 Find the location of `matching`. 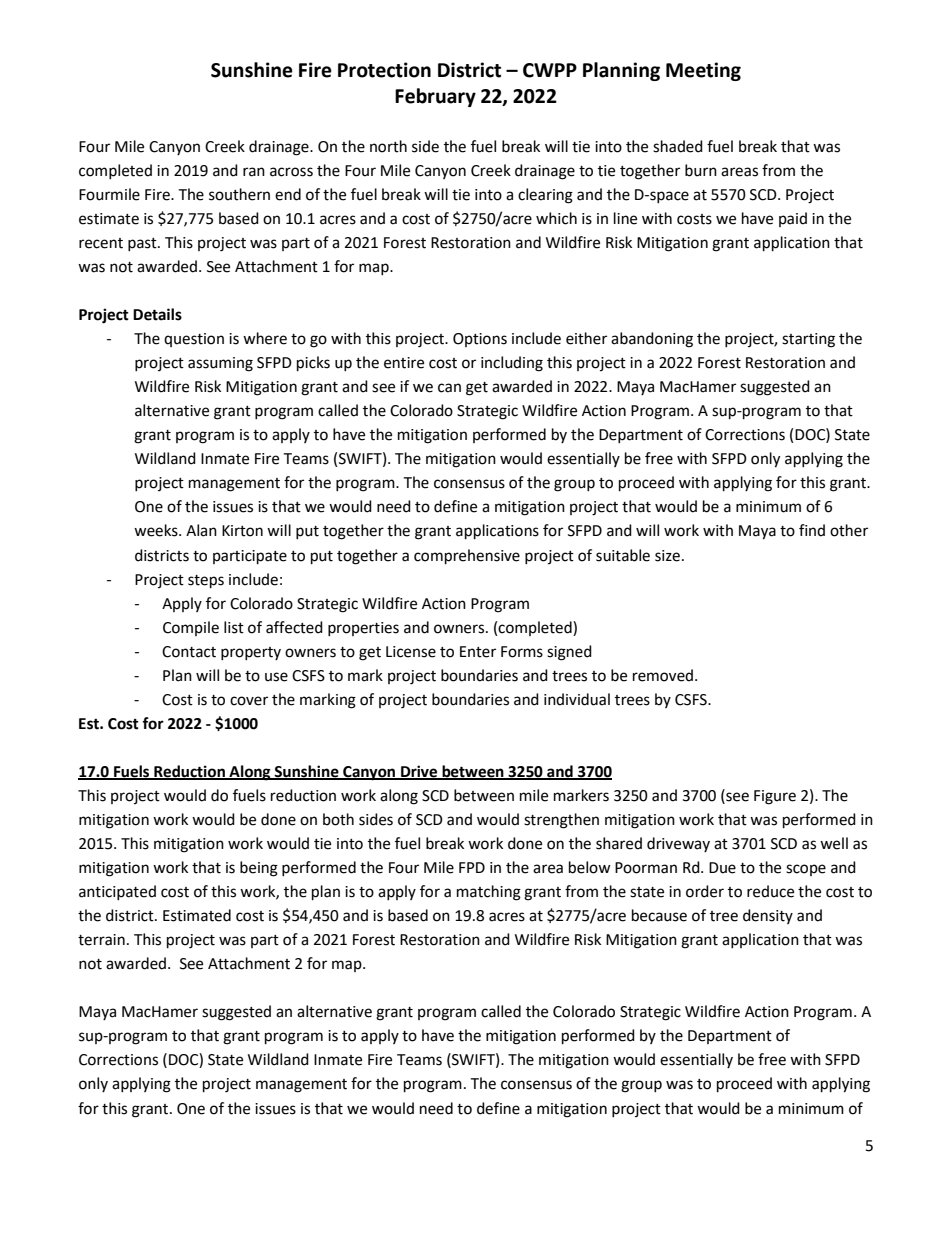

matching is located at coordinates (489, 893).
